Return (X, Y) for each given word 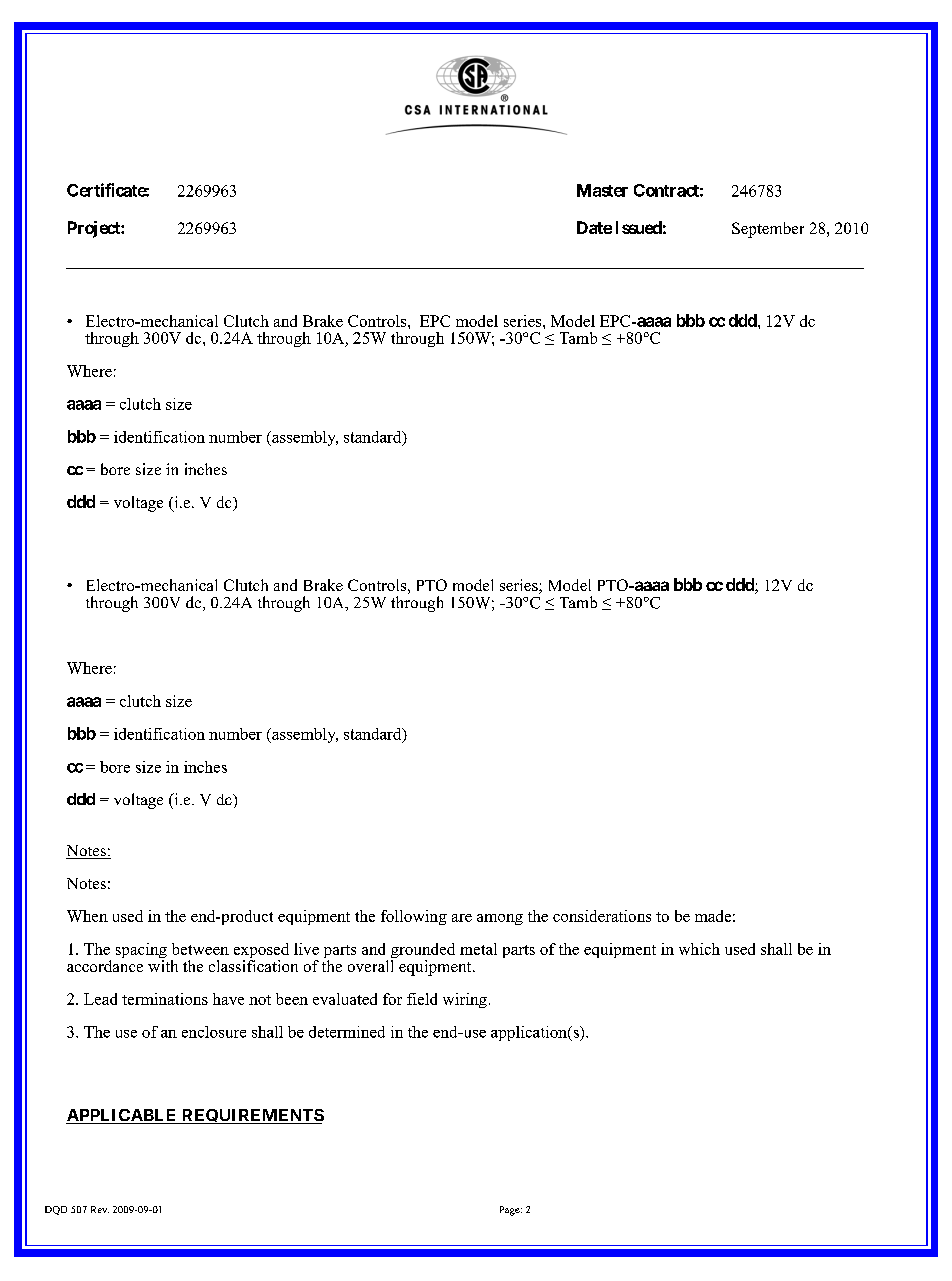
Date (594, 227)
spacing (141, 952)
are (462, 918)
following (414, 917)
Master (602, 190)
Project (95, 229)
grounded (423, 952)
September (768, 230)
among (500, 919)
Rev (100, 1209)
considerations (602, 916)
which (699, 949)
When (87, 916)
